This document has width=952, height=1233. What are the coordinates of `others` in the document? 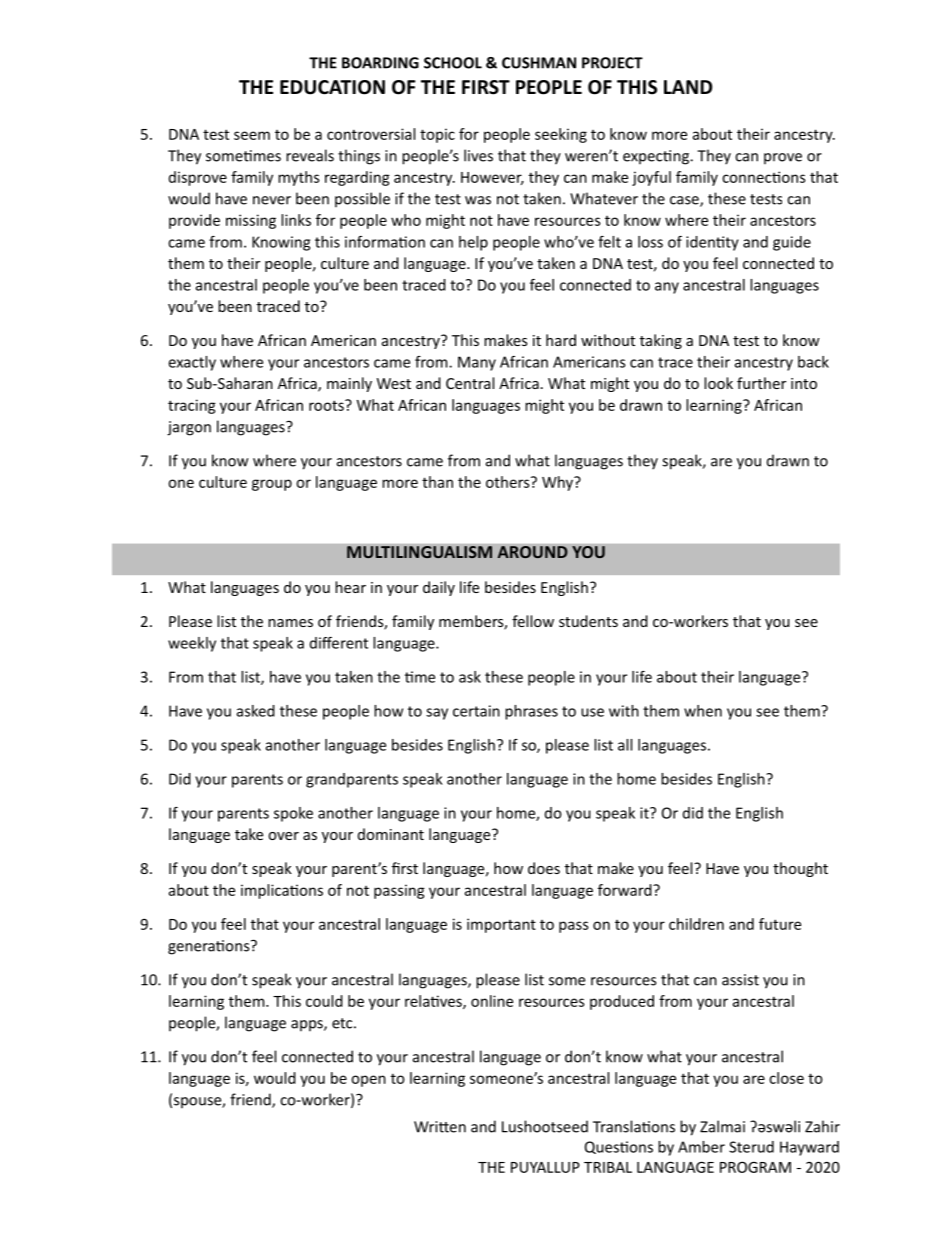 It's located at (509, 482).
